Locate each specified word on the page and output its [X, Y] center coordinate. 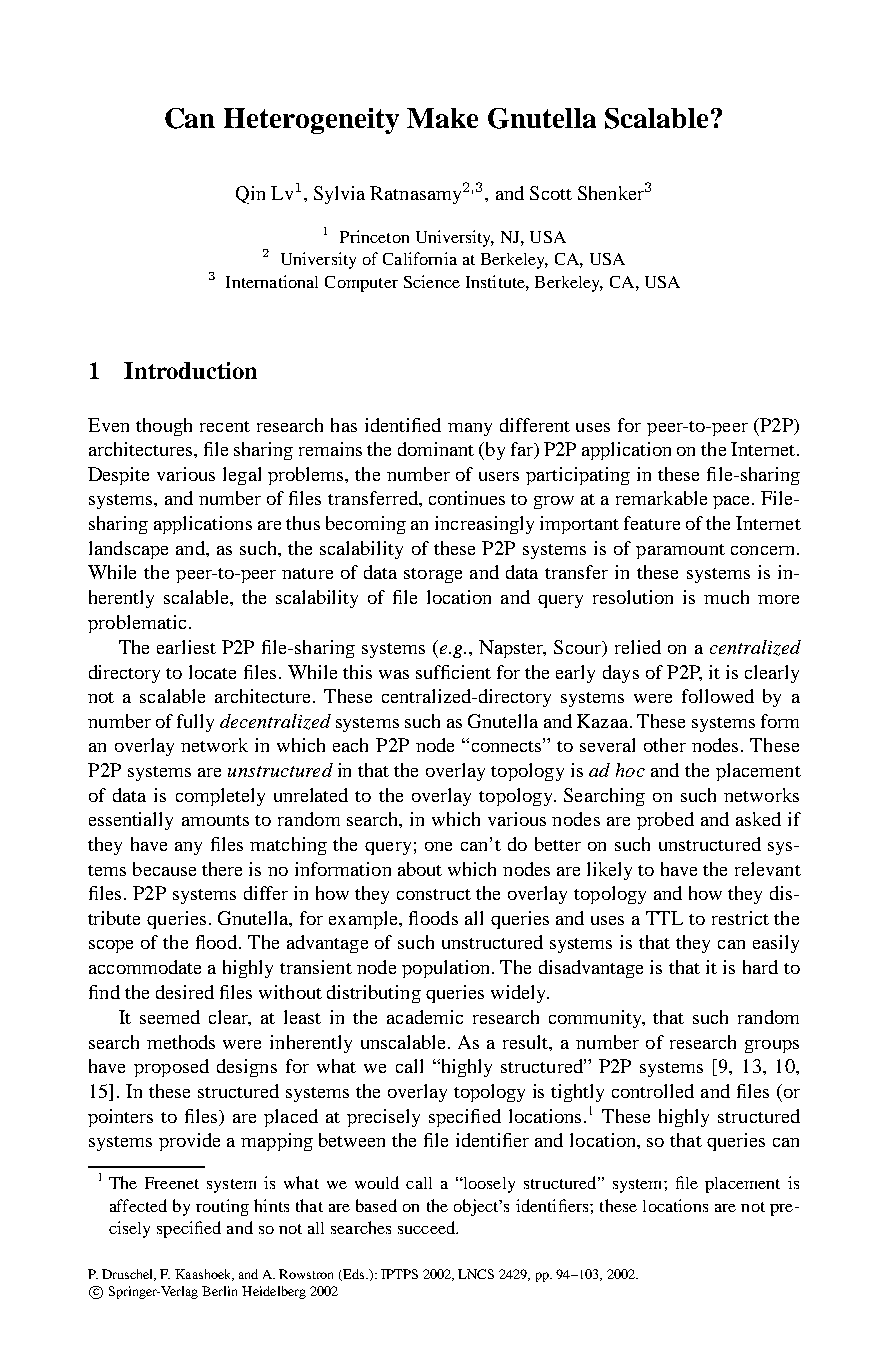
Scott [551, 193]
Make [442, 118]
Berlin [219, 1291]
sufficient [453, 672]
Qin [250, 195]
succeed [427, 1227]
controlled [653, 1091]
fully [195, 723]
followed [718, 696]
